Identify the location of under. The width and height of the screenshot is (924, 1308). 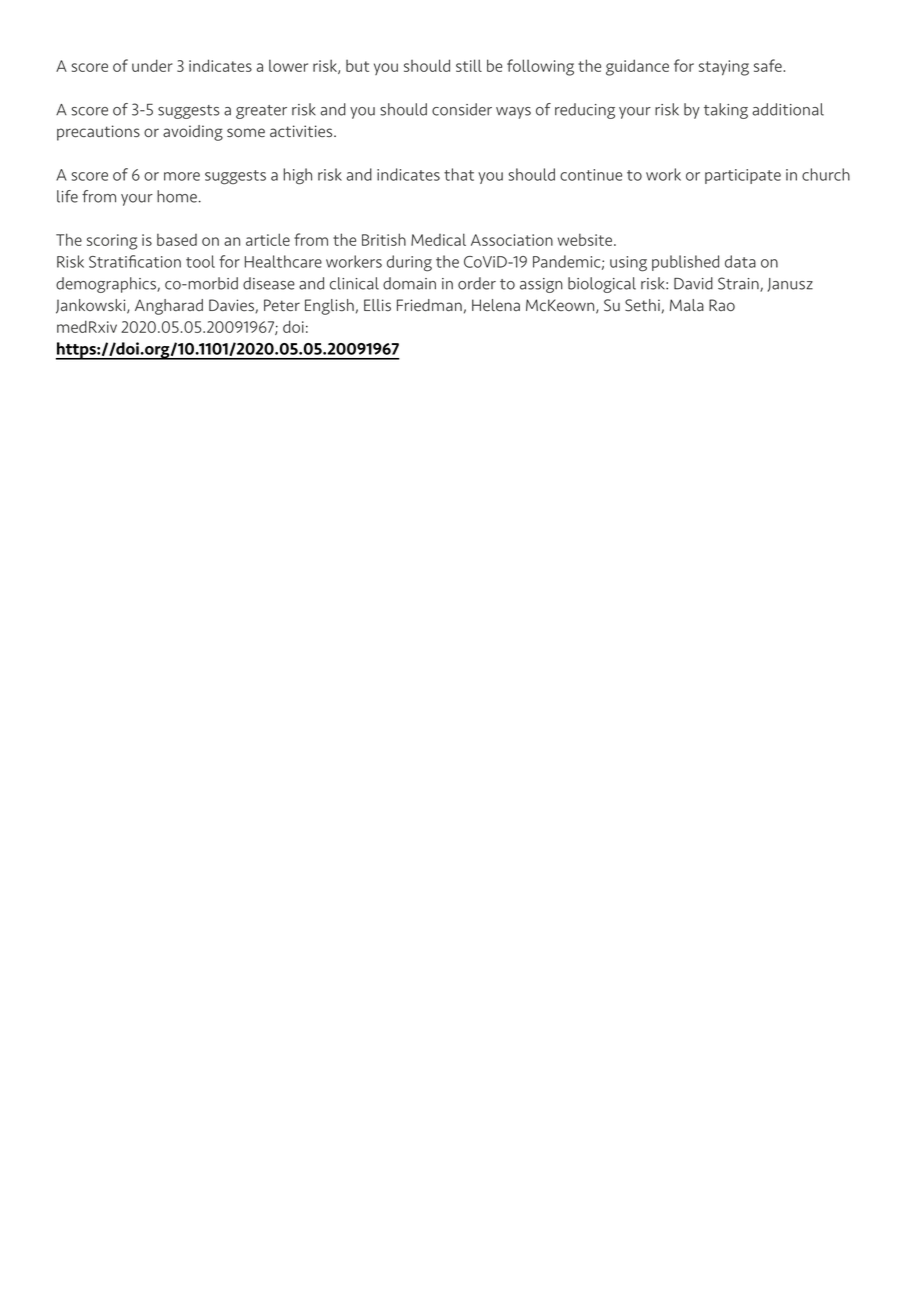
(152, 65).
